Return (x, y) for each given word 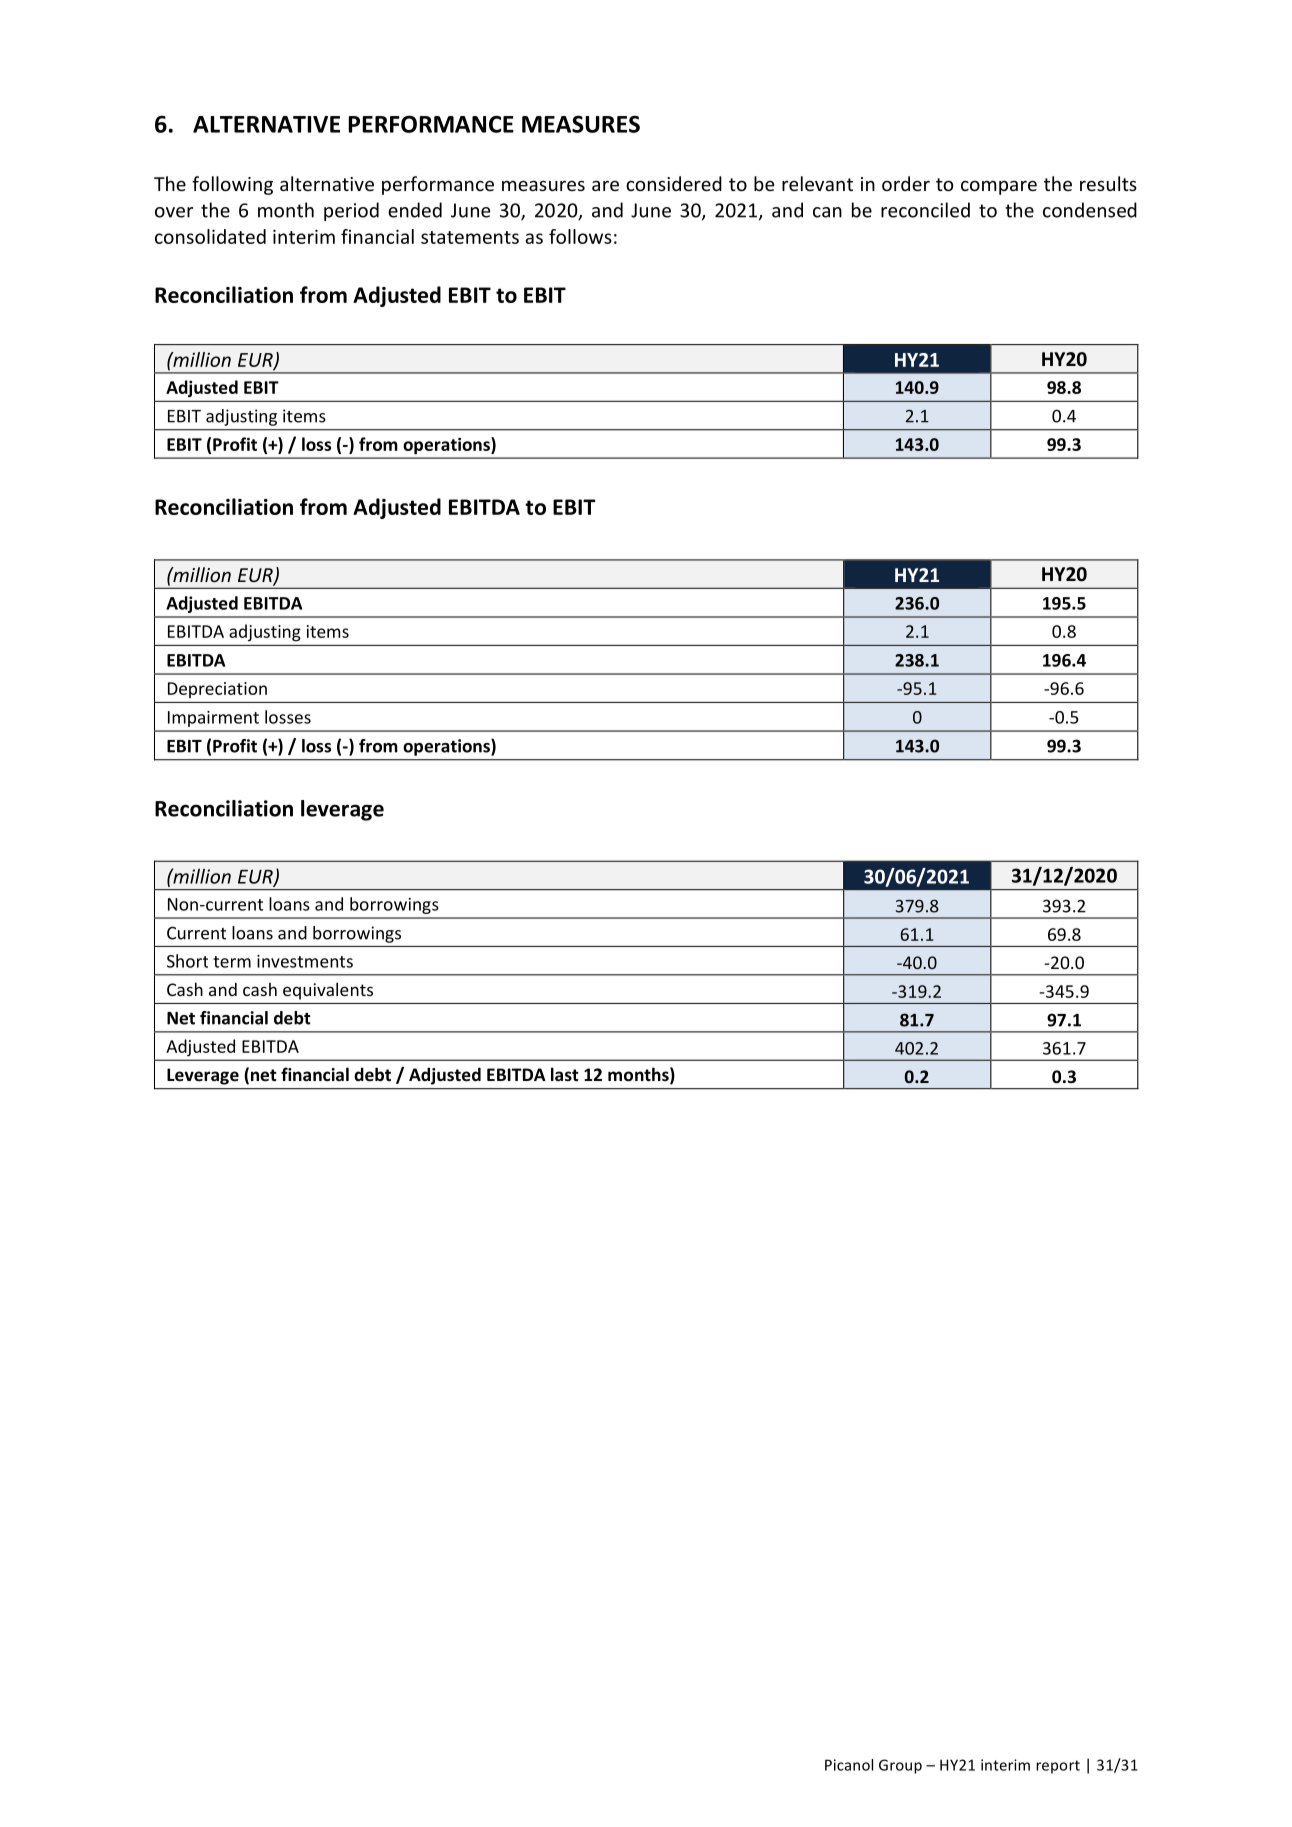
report (1058, 1767)
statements (470, 237)
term (232, 962)
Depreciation (217, 690)
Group (900, 1766)
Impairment (213, 719)
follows (580, 236)
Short (187, 961)
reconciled (925, 210)
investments (305, 961)
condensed (1090, 210)
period (351, 211)
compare (999, 187)
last (565, 1074)
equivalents (328, 991)
